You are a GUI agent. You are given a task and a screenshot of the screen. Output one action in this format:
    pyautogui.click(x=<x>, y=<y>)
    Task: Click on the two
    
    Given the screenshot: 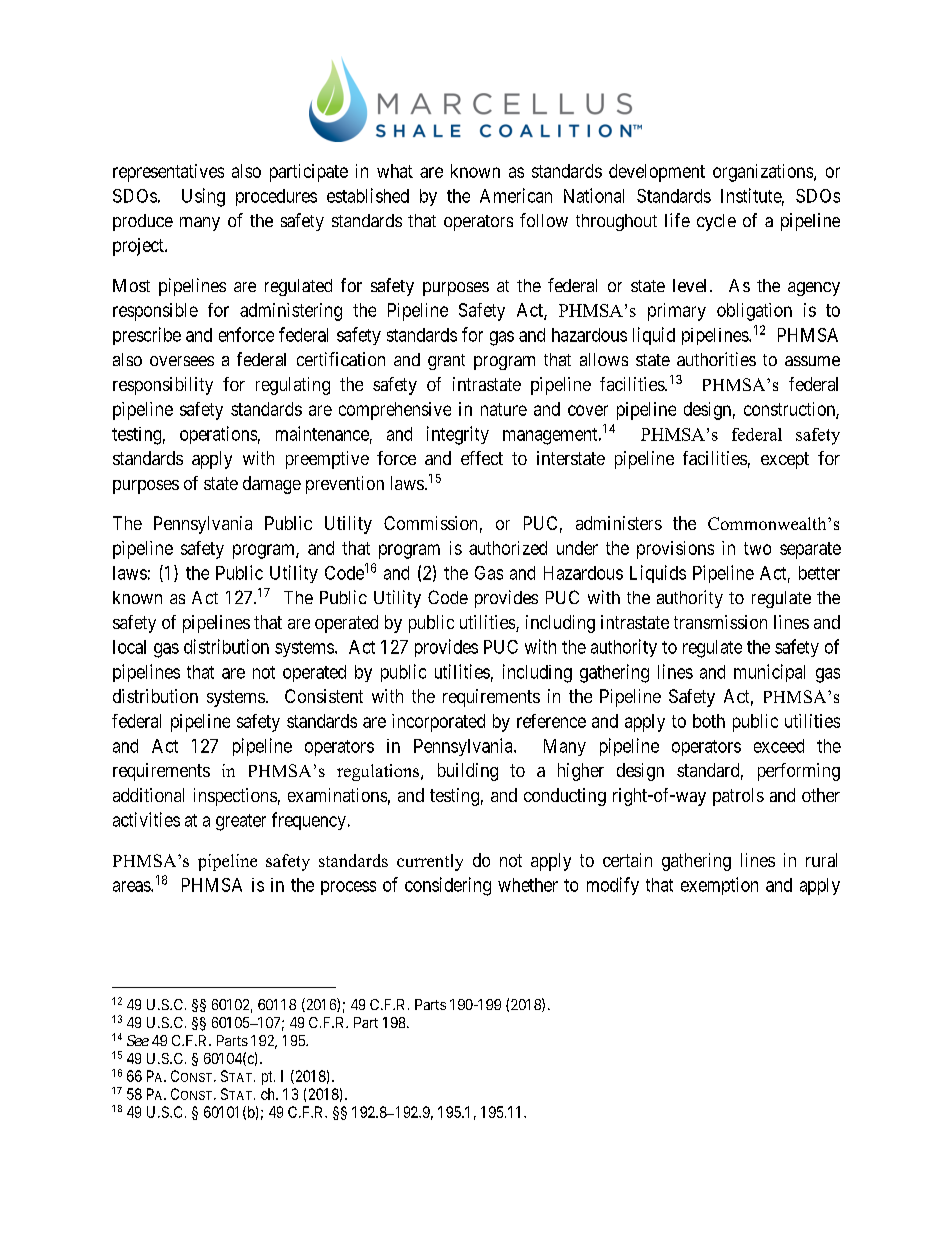 What is the action you would take?
    pyautogui.click(x=757, y=548)
